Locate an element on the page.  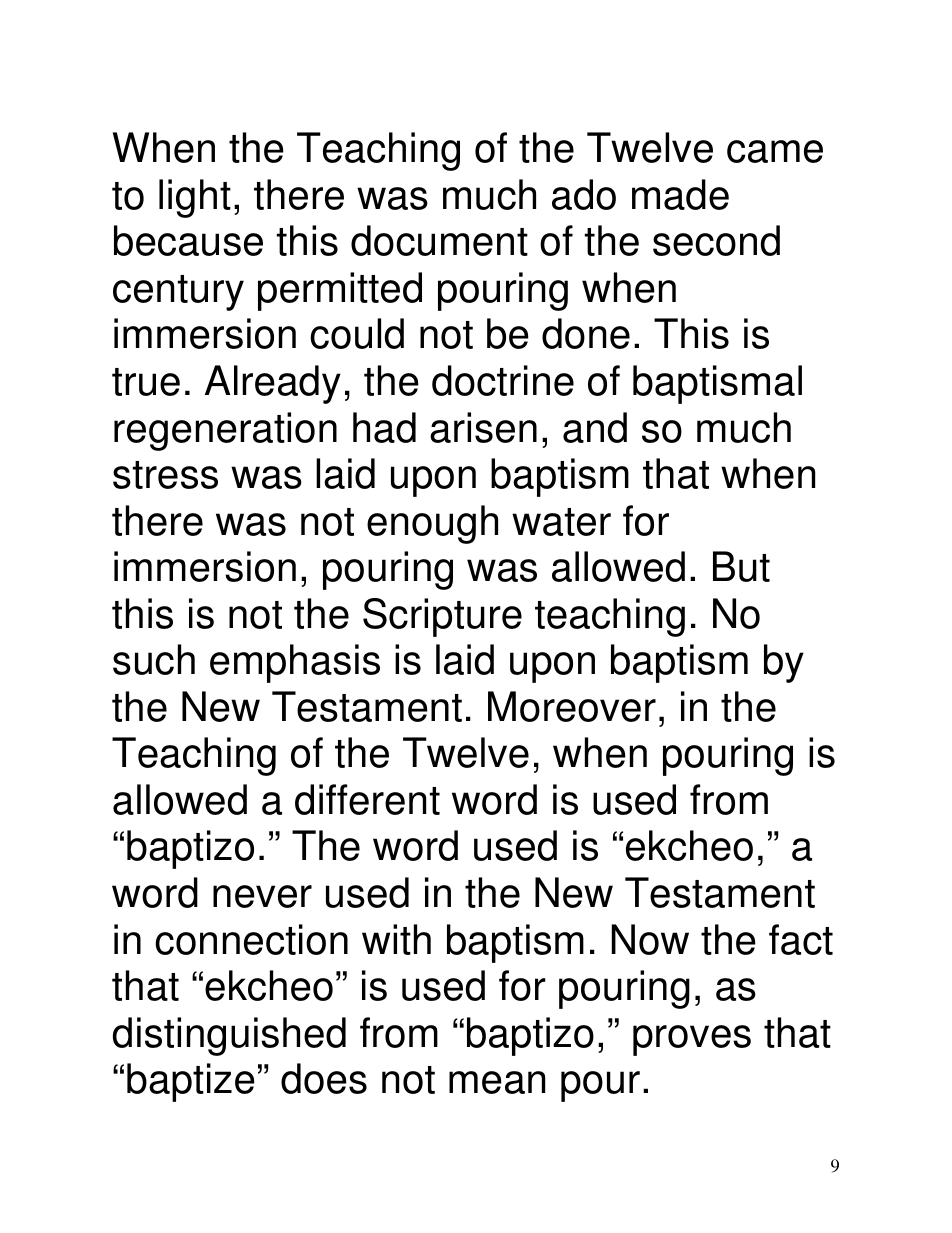
distinguished is located at coordinates (229, 1036).
